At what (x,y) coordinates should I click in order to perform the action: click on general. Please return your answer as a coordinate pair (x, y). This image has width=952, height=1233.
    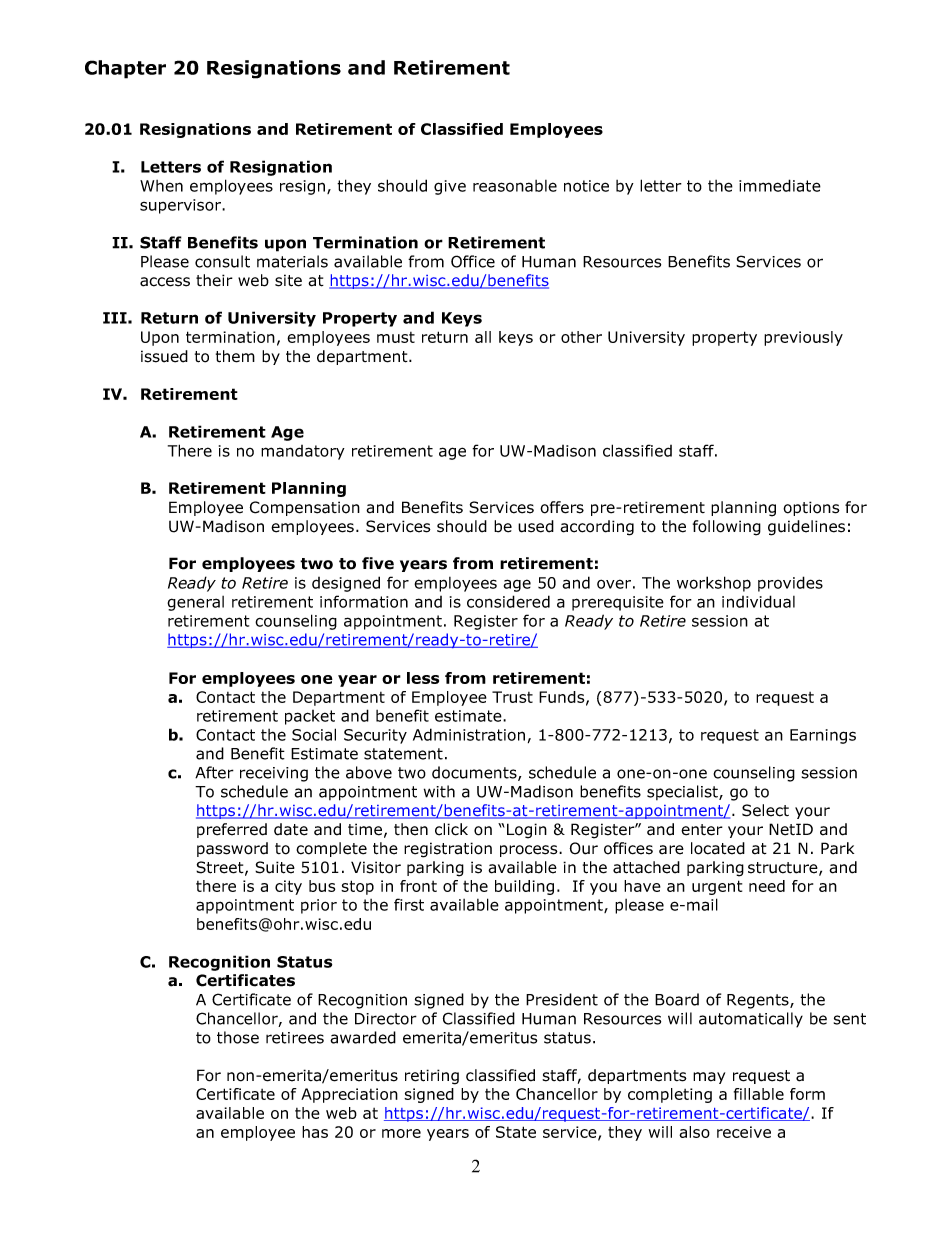
    Looking at the image, I should click on (195, 603).
